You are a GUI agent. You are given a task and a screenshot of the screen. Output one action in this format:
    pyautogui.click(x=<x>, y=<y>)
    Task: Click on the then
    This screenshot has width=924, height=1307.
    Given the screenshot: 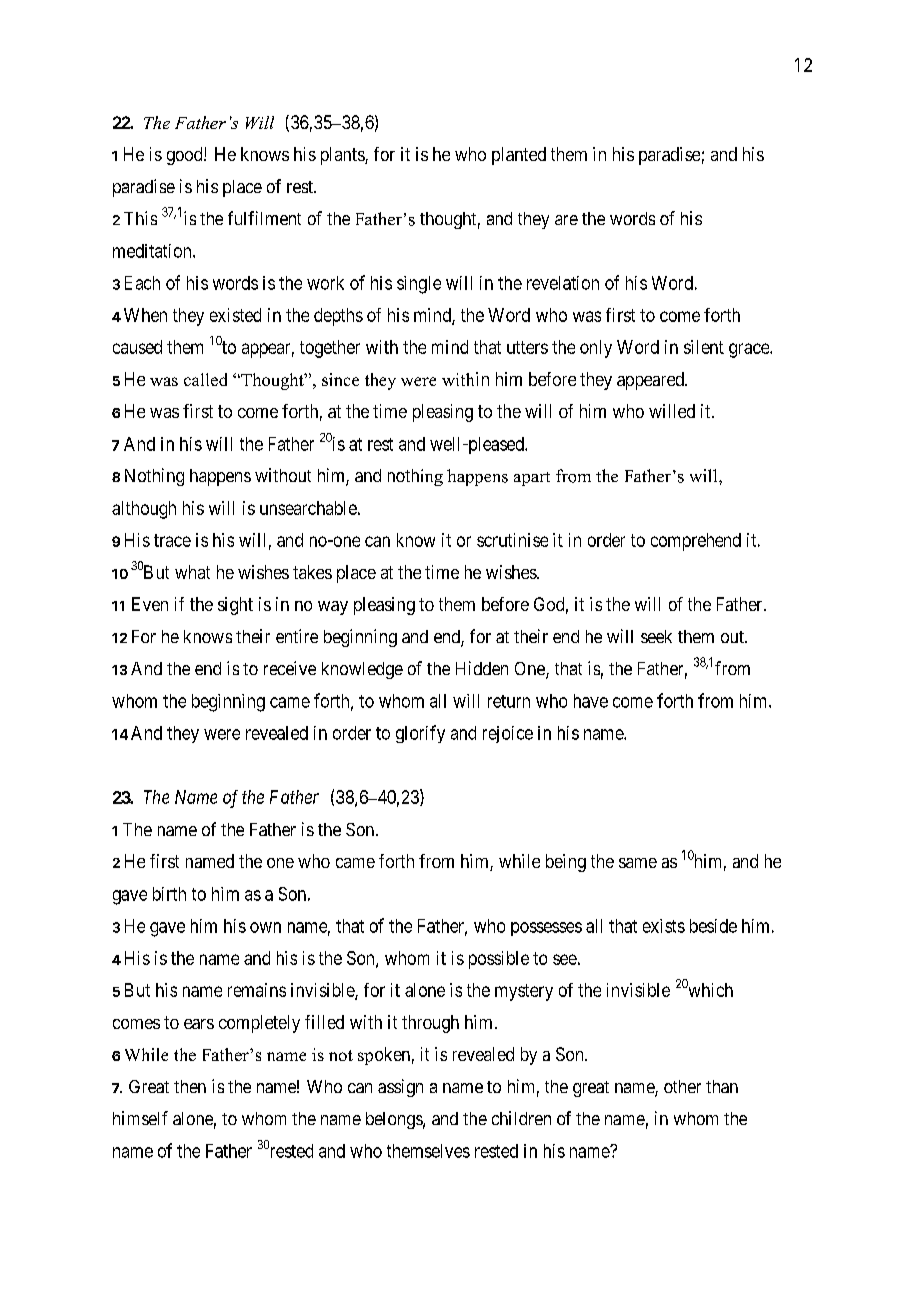 What is the action you would take?
    pyautogui.click(x=190, y=1086)
